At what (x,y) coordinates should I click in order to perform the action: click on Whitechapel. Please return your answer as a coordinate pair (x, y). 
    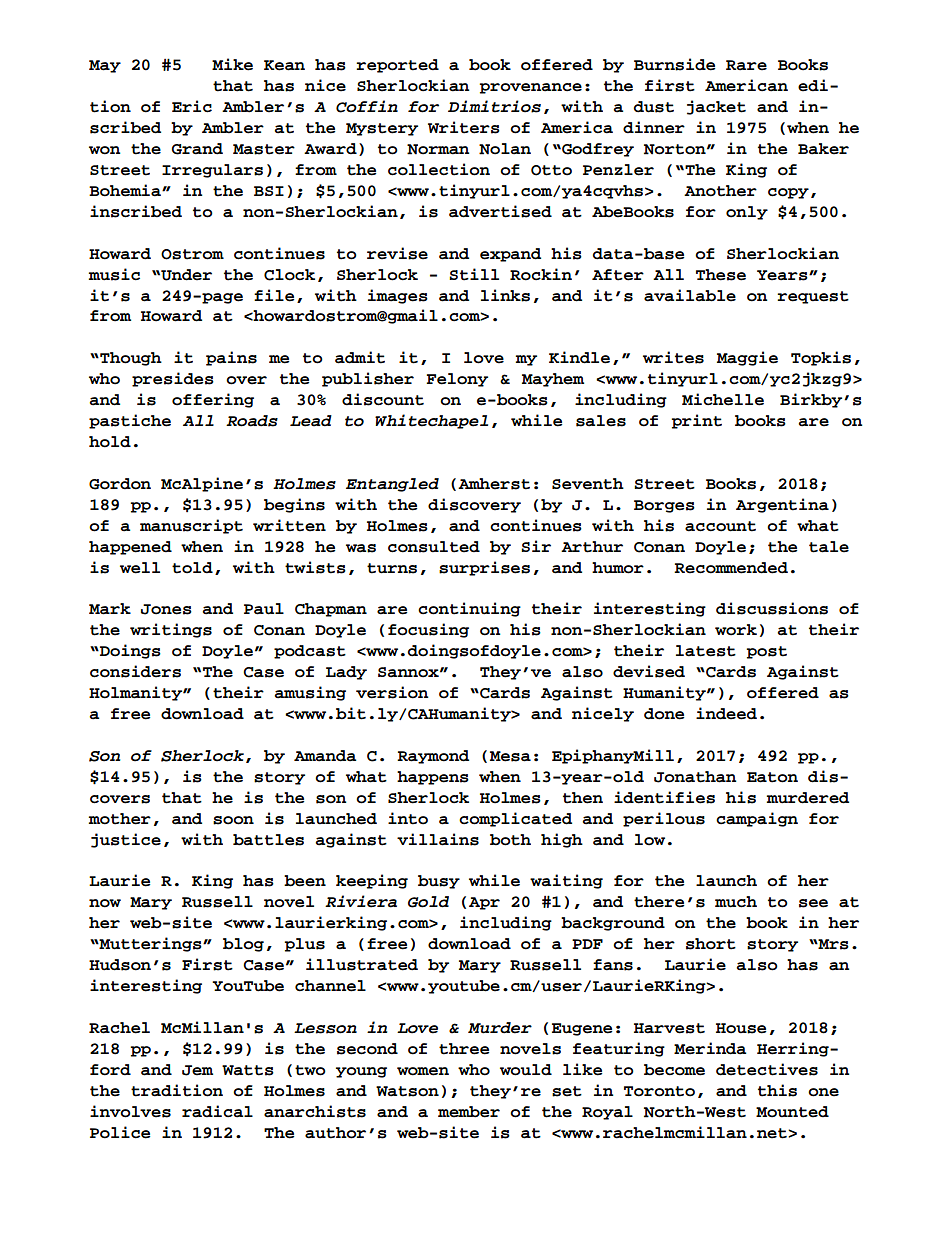
    Looking at the image, I should click on (431, 421).
